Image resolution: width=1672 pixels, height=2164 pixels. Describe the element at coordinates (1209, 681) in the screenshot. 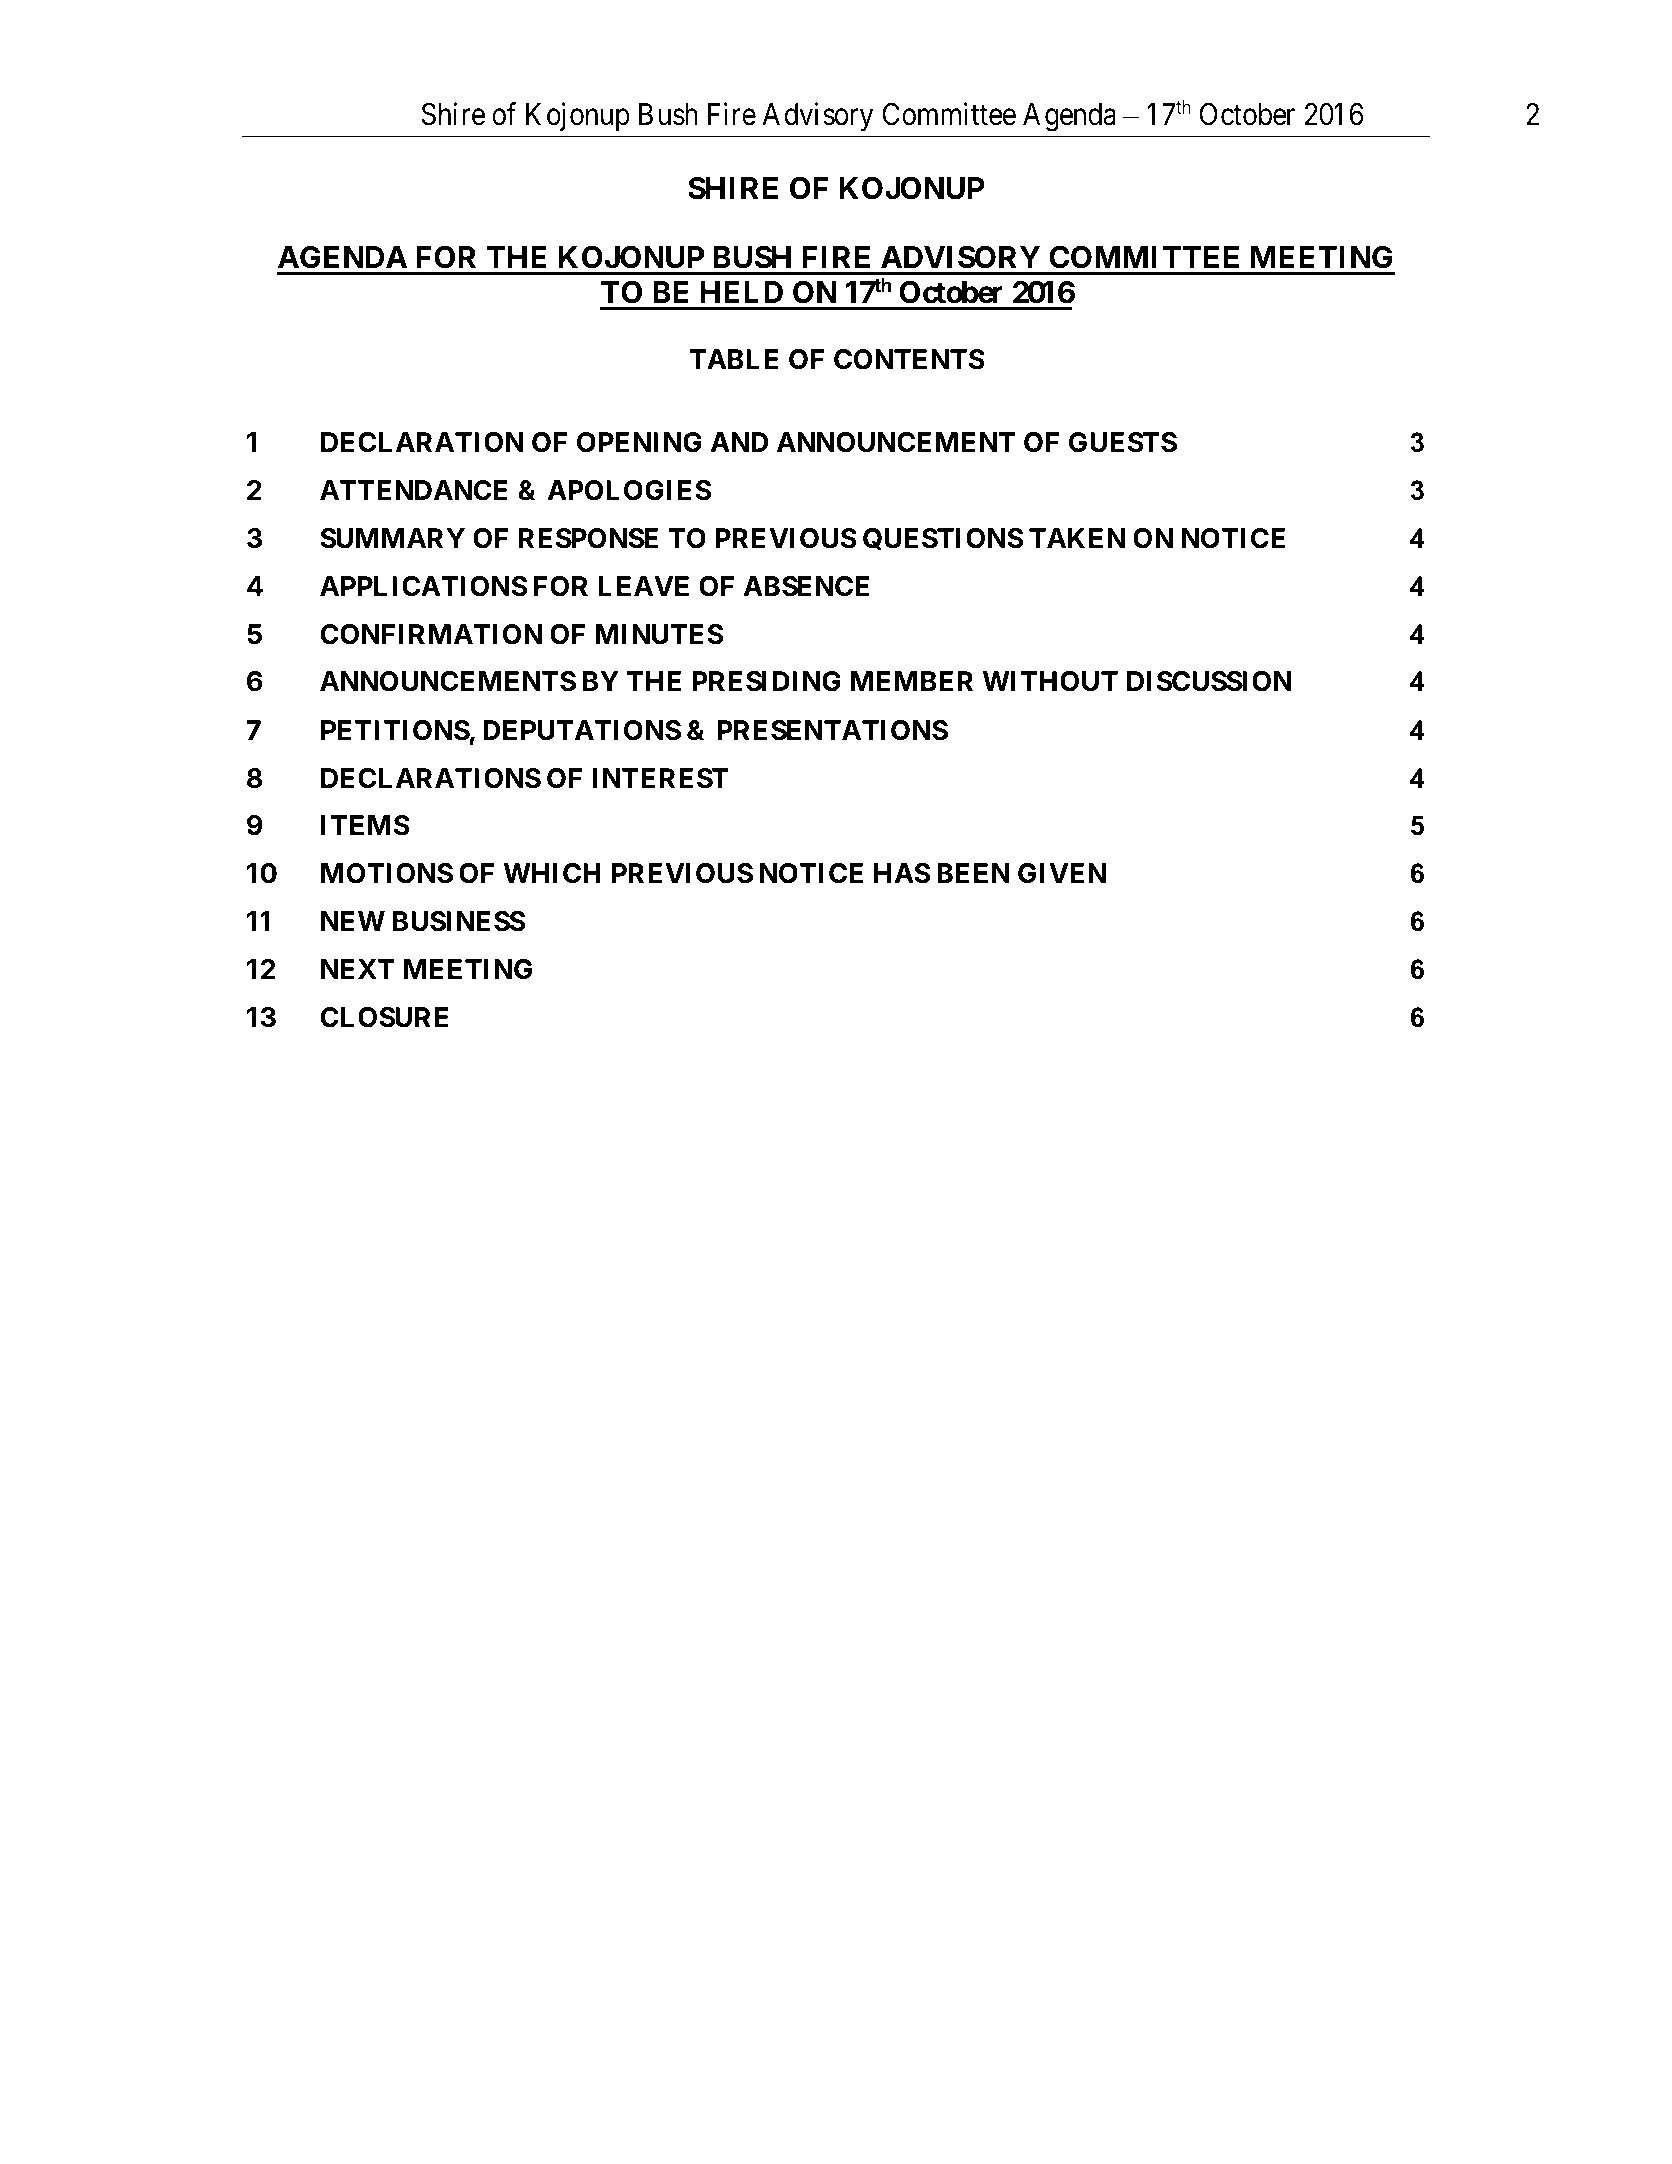

I see `DISCUSSION` at that location.
